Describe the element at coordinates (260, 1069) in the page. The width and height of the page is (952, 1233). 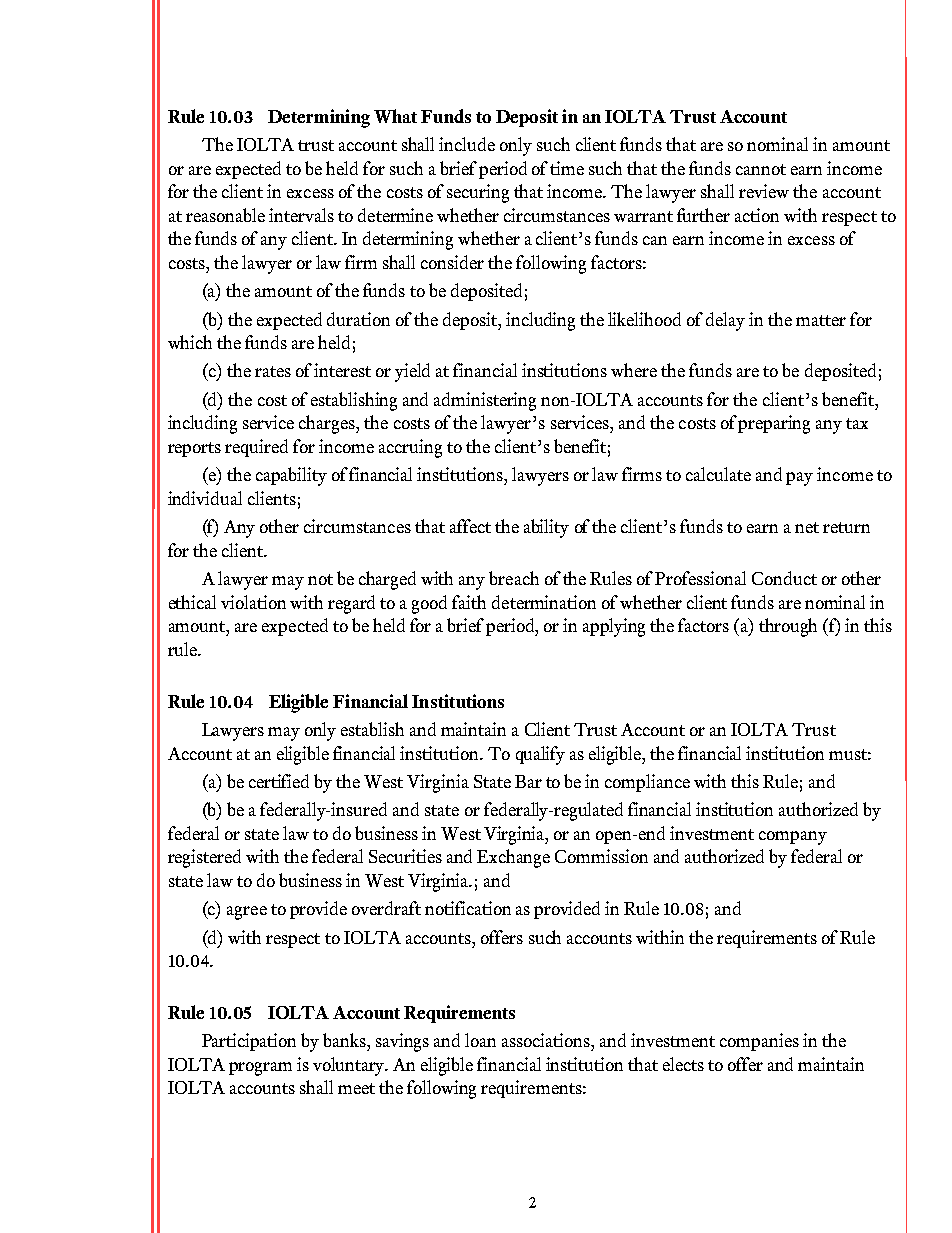
I see `program` at that location.
